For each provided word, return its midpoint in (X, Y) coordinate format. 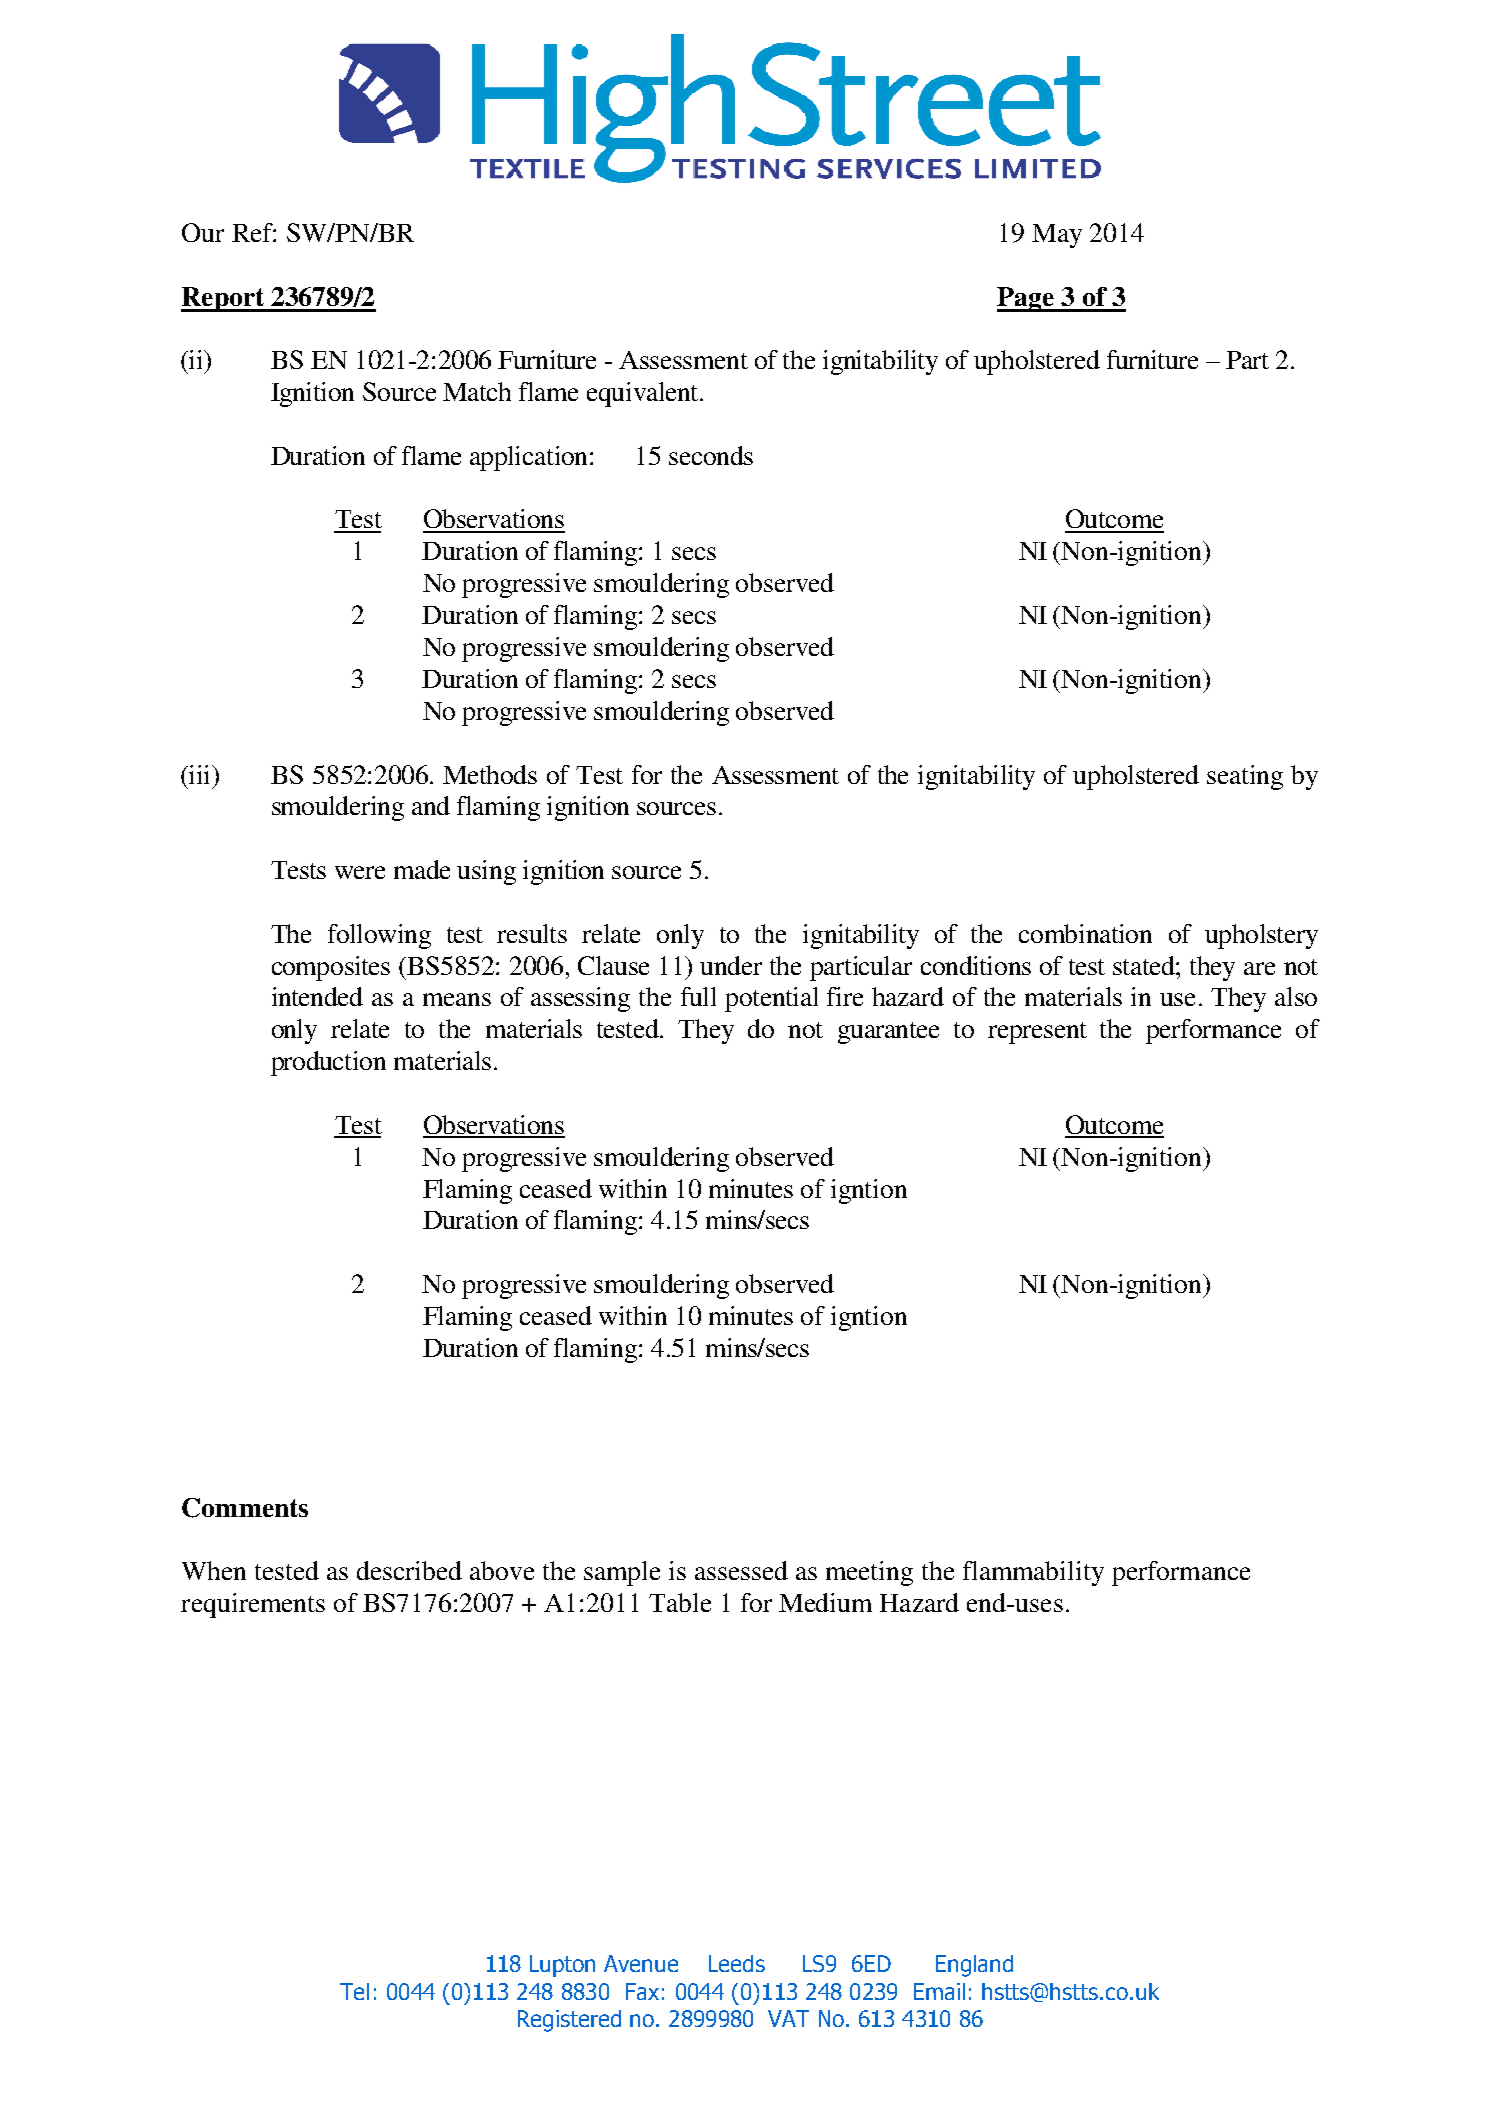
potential (771, 999)
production (328, 1063)
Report (224, 299)
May (1057, 236)
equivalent (644, 394)
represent (1037, 1033)
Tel (354, 1991)
